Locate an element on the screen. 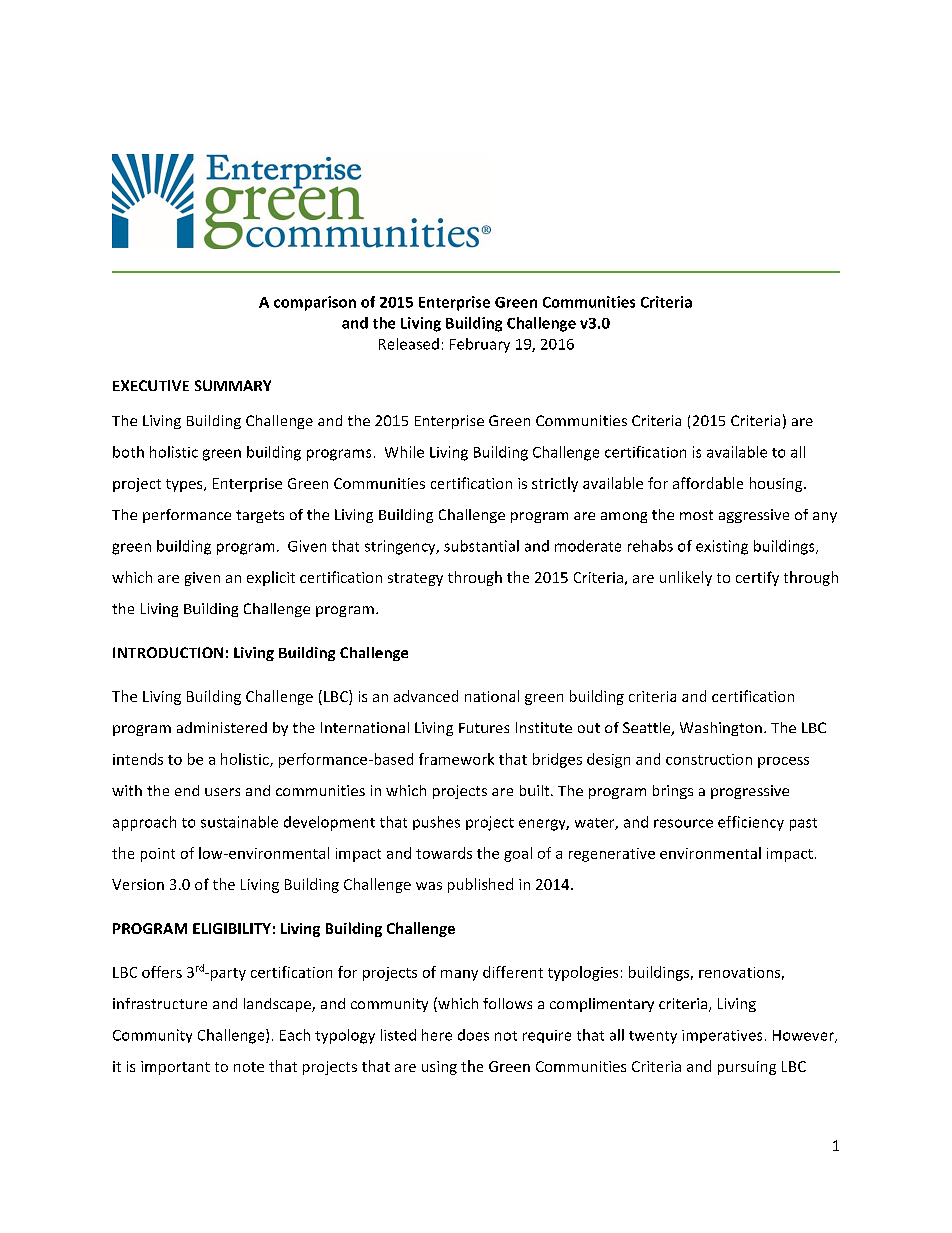 The image size is (952, 1233). SUMMARY is located at coordinates (233, 385).
